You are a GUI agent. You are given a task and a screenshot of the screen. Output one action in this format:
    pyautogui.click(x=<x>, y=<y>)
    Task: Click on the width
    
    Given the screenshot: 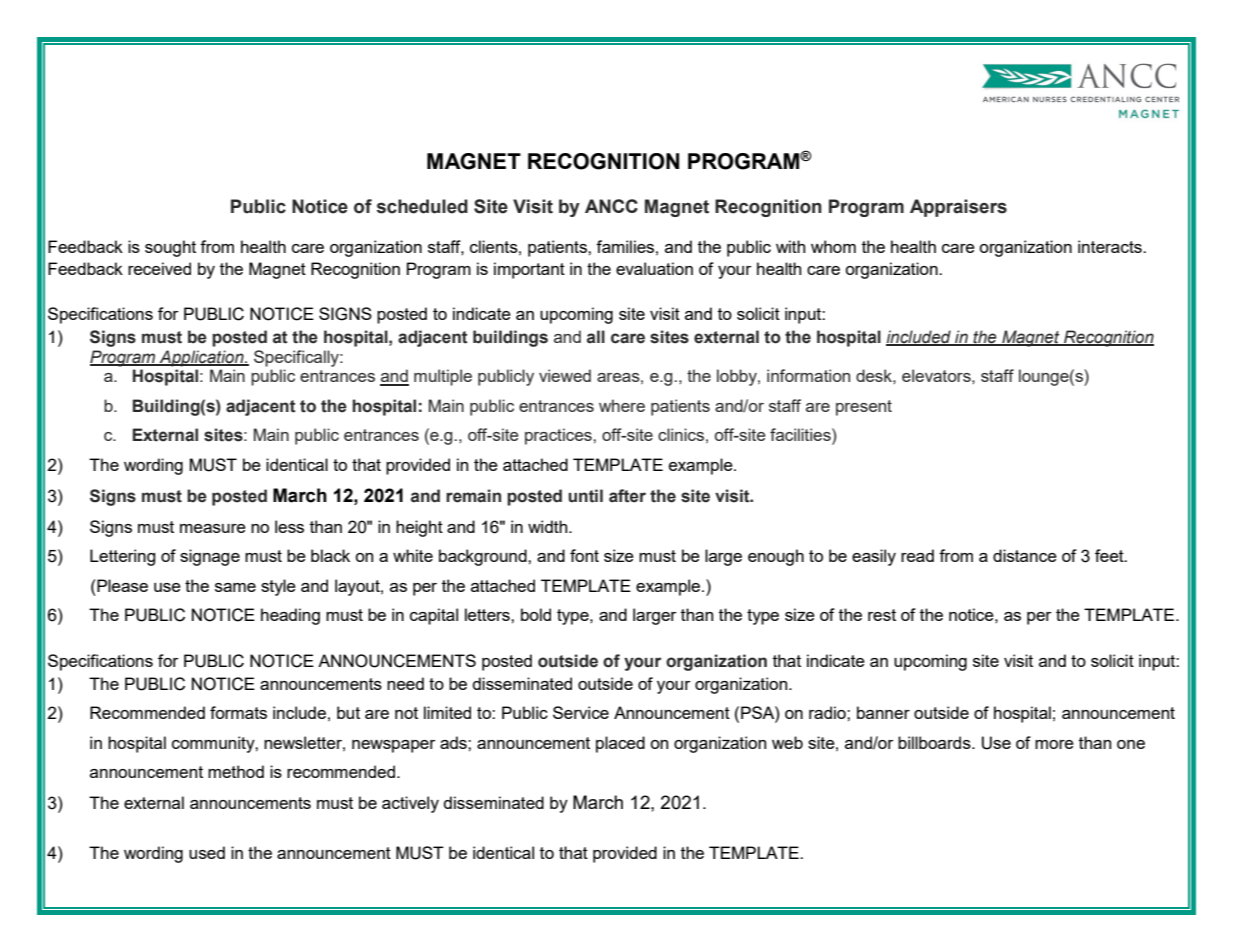 What is the action you would take?
    pyautogui.click(x=549, y=526)
